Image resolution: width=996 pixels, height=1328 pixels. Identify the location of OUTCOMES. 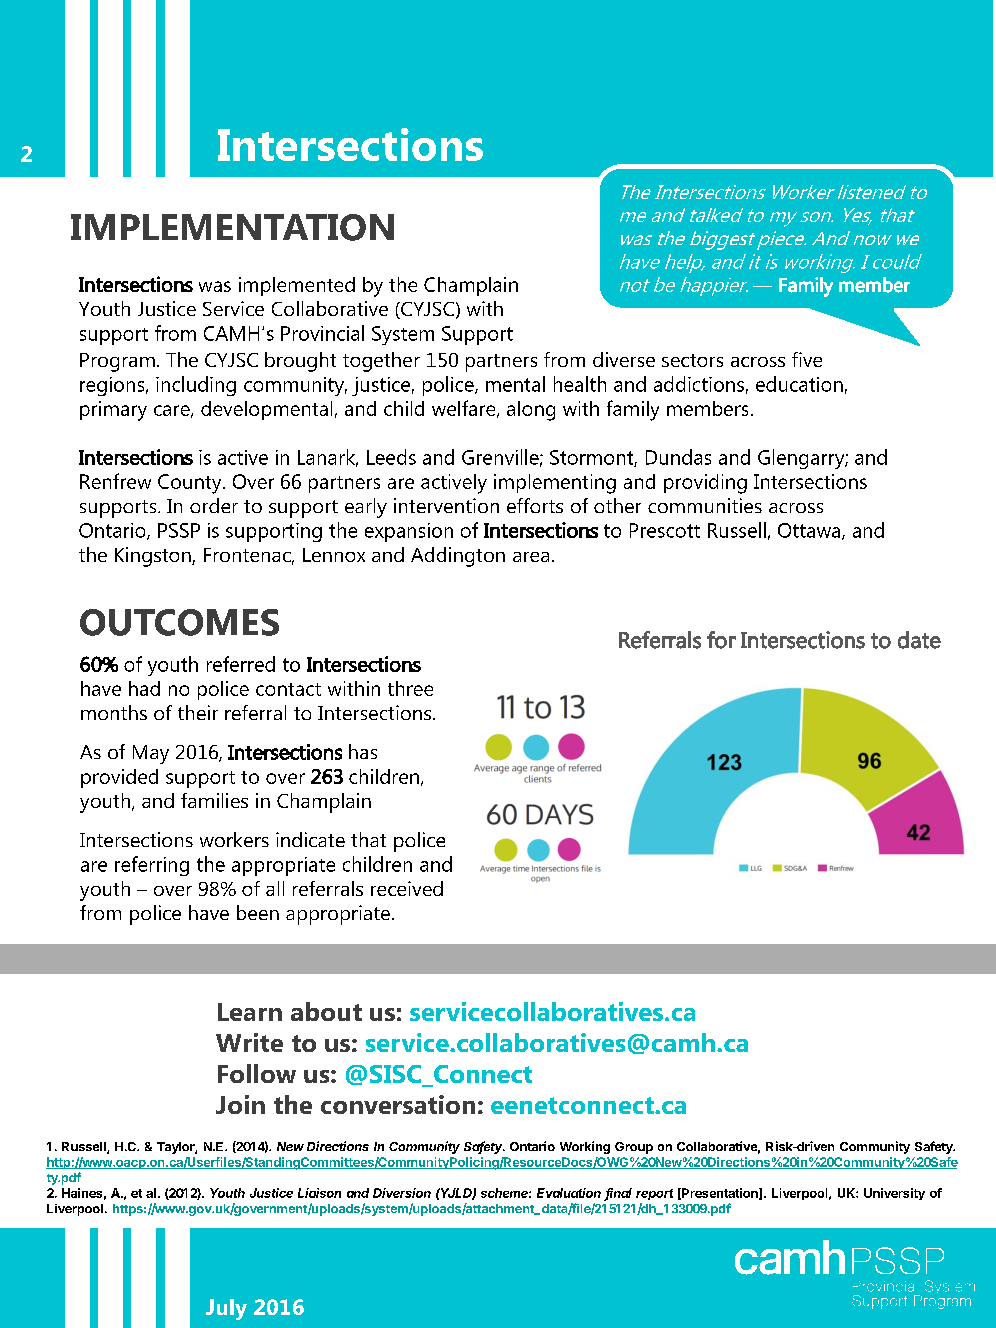
(179, 622).
